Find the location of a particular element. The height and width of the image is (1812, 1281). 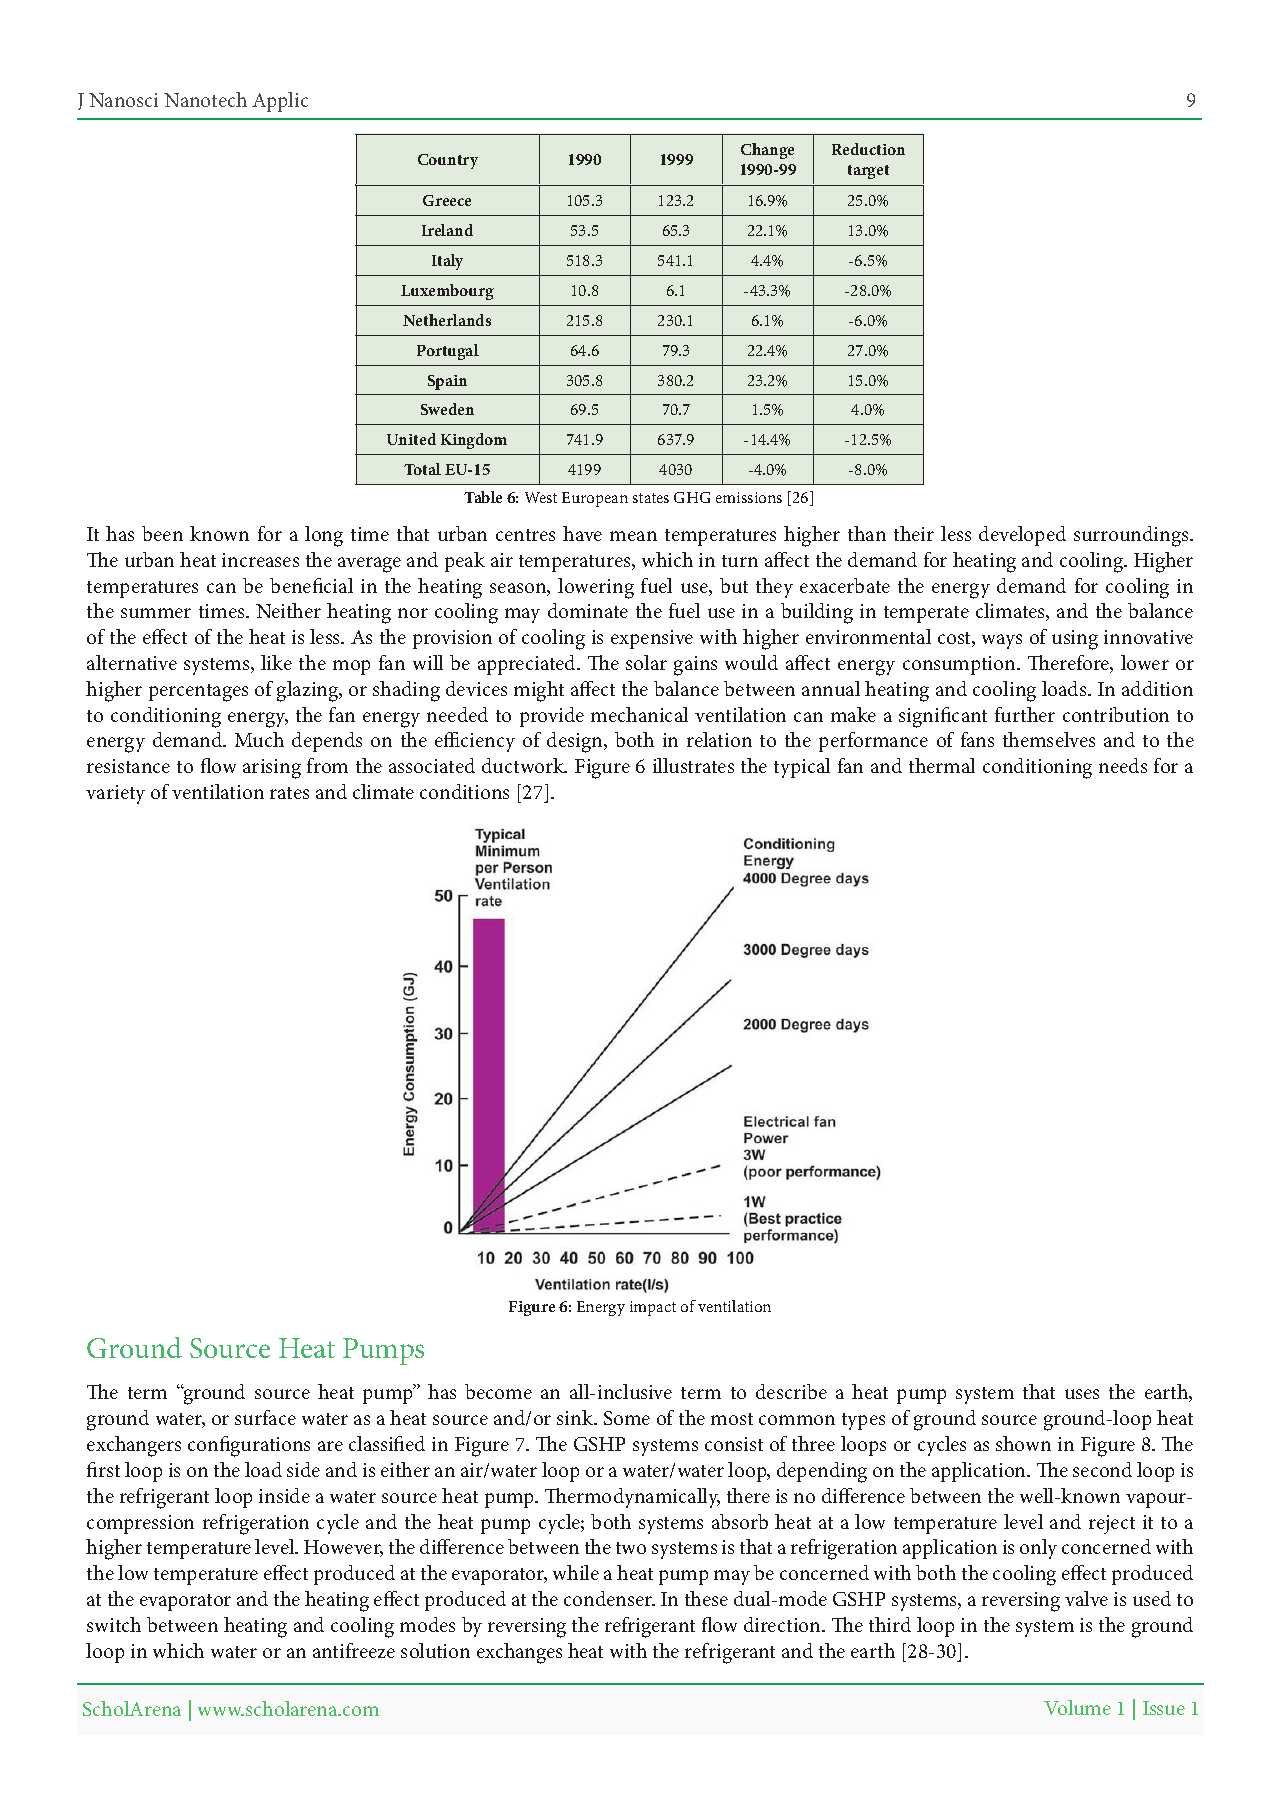

Volume is located at coordinates (1077, 1707).
